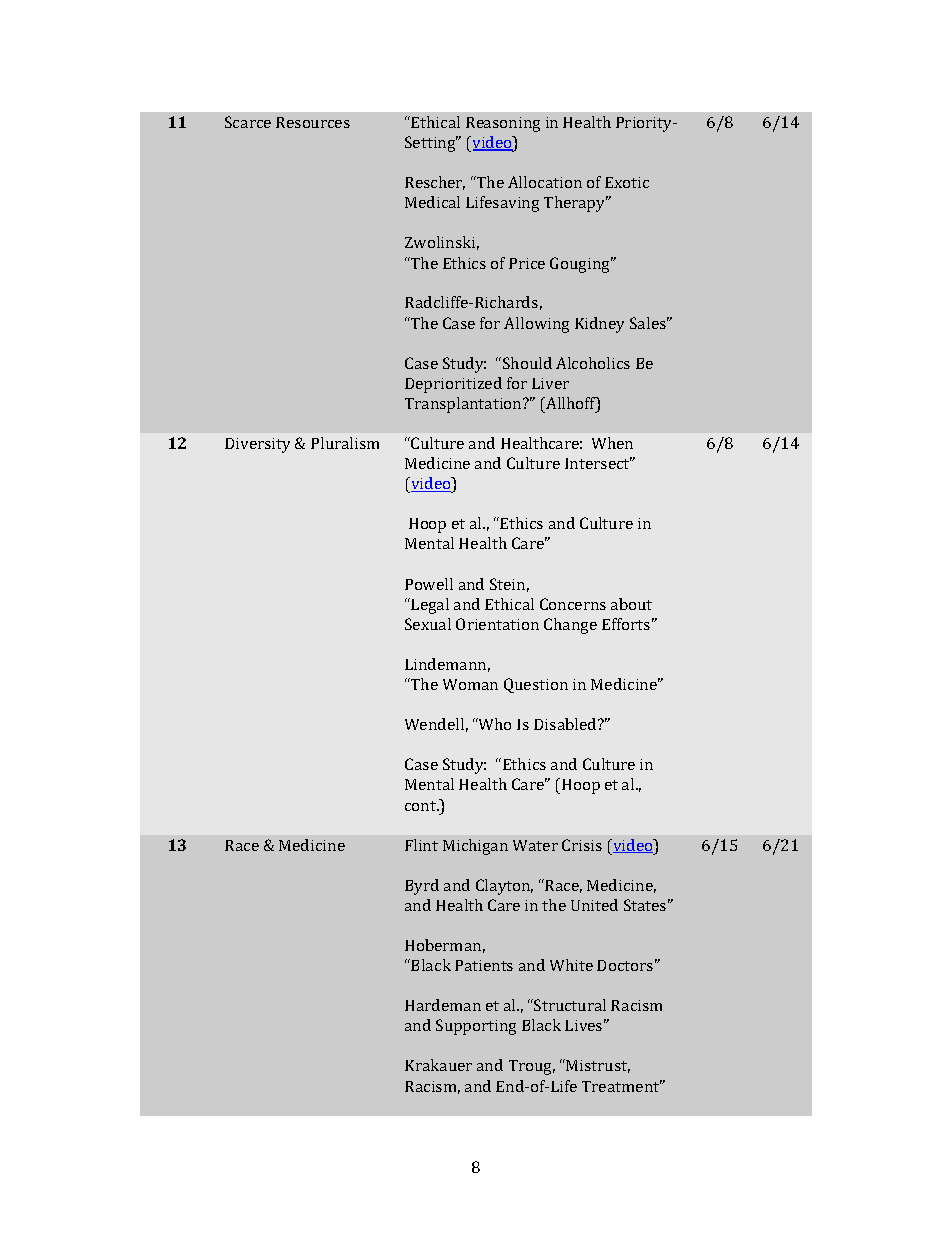  I want to click on Woman, so click(470, 684).
